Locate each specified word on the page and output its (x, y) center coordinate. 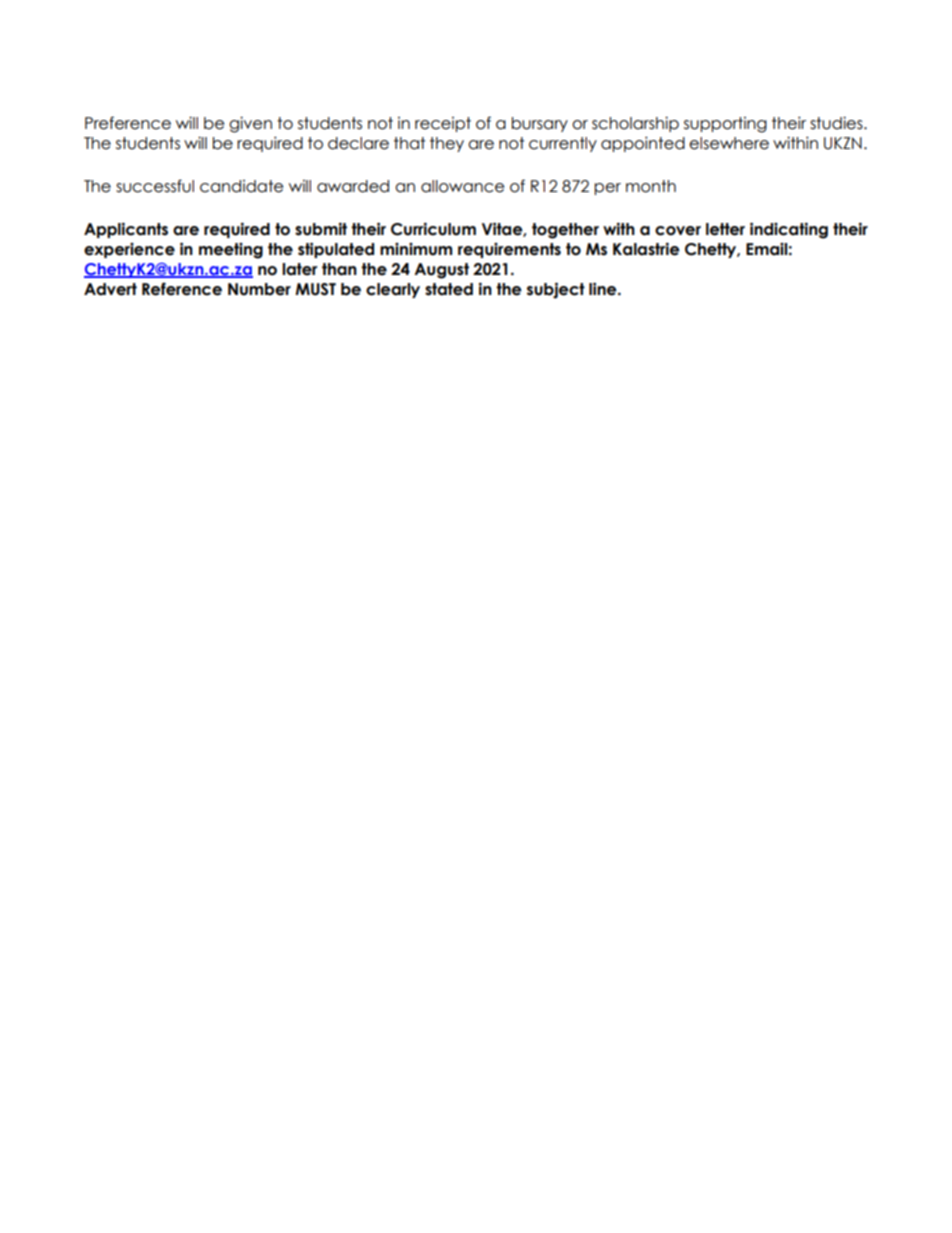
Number (259, 289)
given (250, 125)
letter (725, 229)
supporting (725, 125)
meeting (231, 251)
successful (155, 186)
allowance (462, 186)
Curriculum (433, 229)
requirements (509, 250)
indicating (789, 230)
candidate (241, 186)
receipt (443, 124)
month (651, 186)
